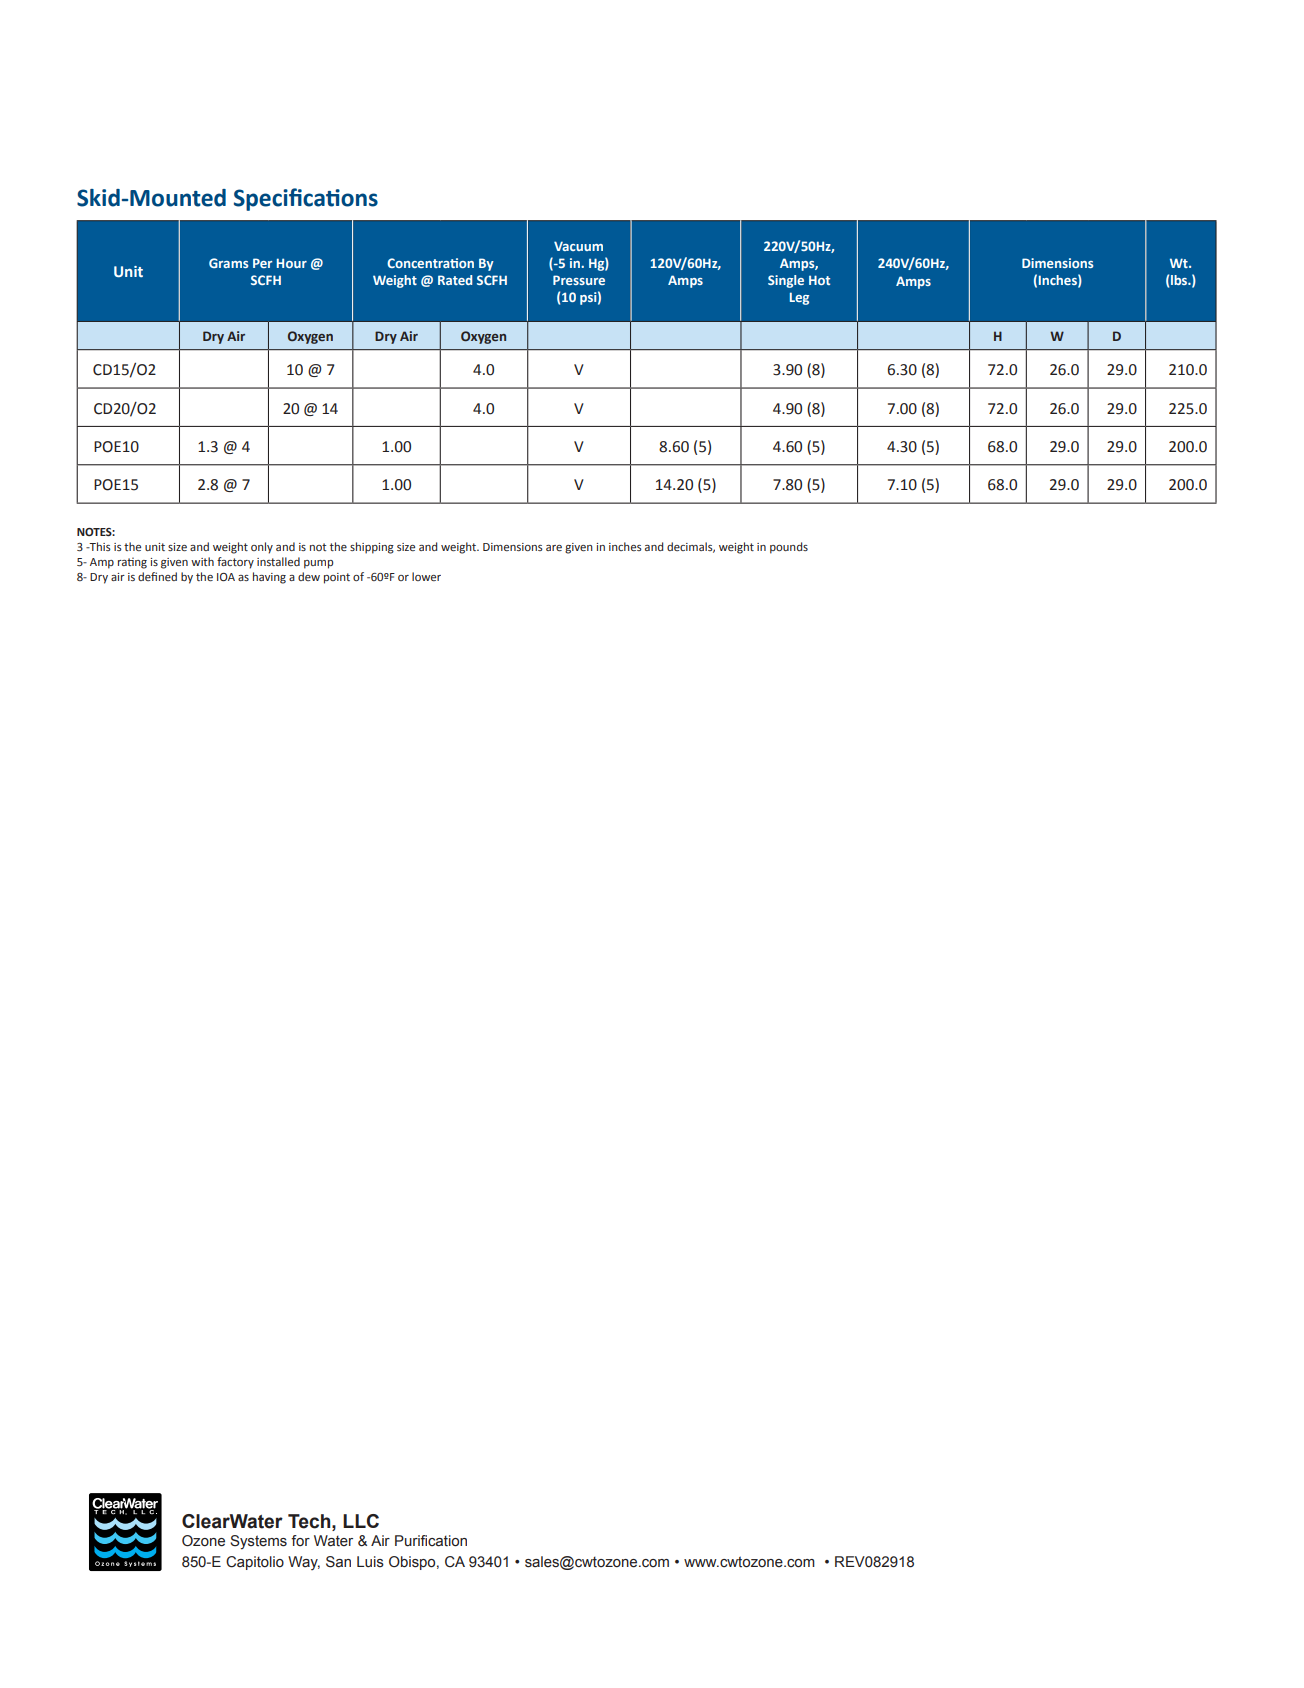 The height and width of the screenshot is (1688, 1304). Describe the element at coordinates (300, 1540) in the screenshot. I see `for` at that location.
